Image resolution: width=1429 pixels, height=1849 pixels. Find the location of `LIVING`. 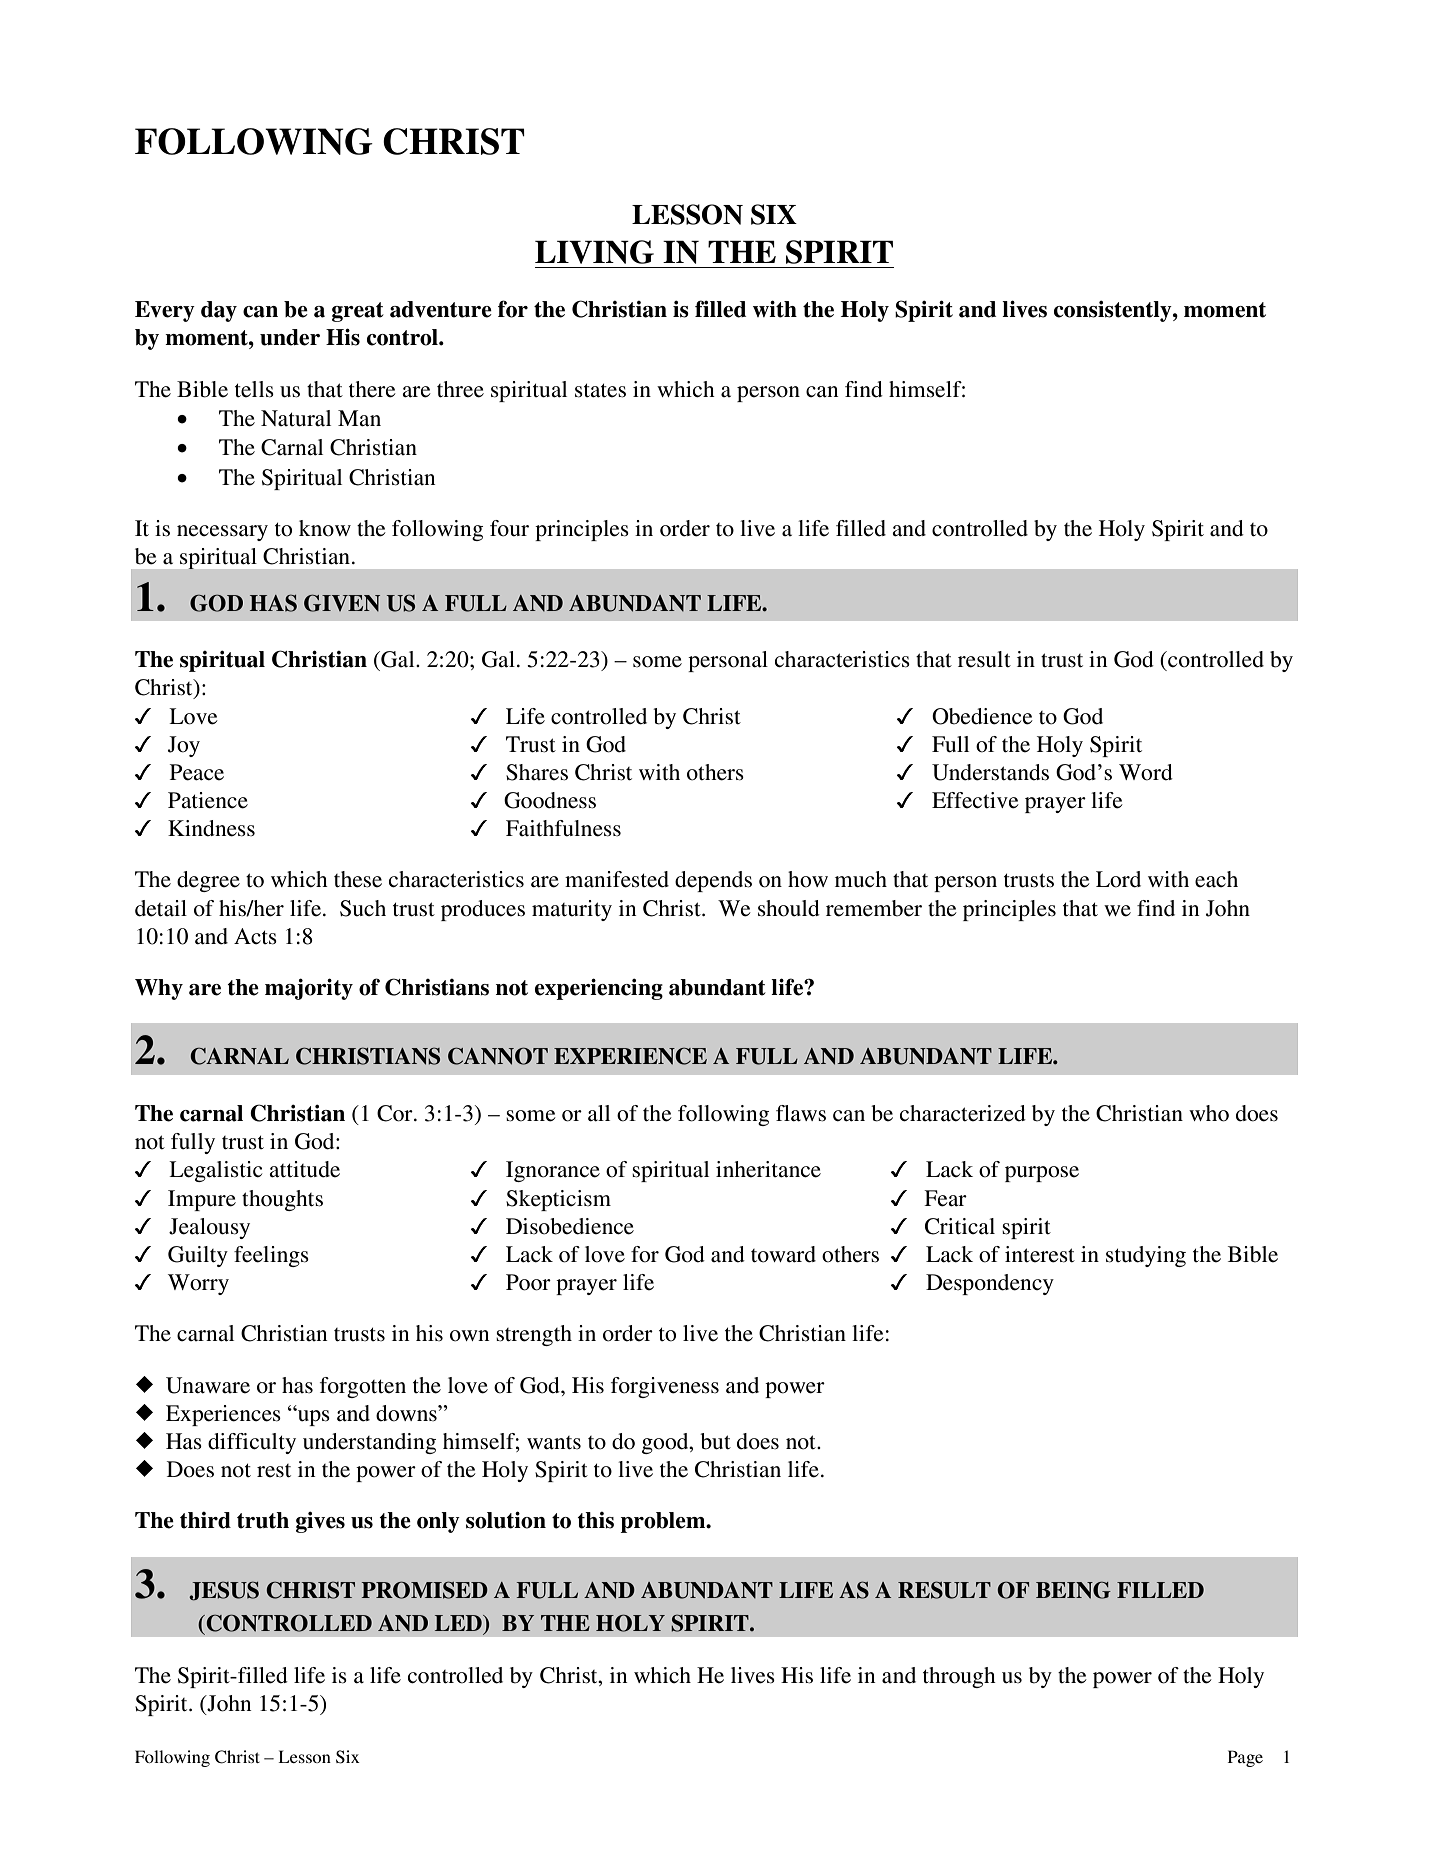

LIVING is located at coordinates (594, 252).
